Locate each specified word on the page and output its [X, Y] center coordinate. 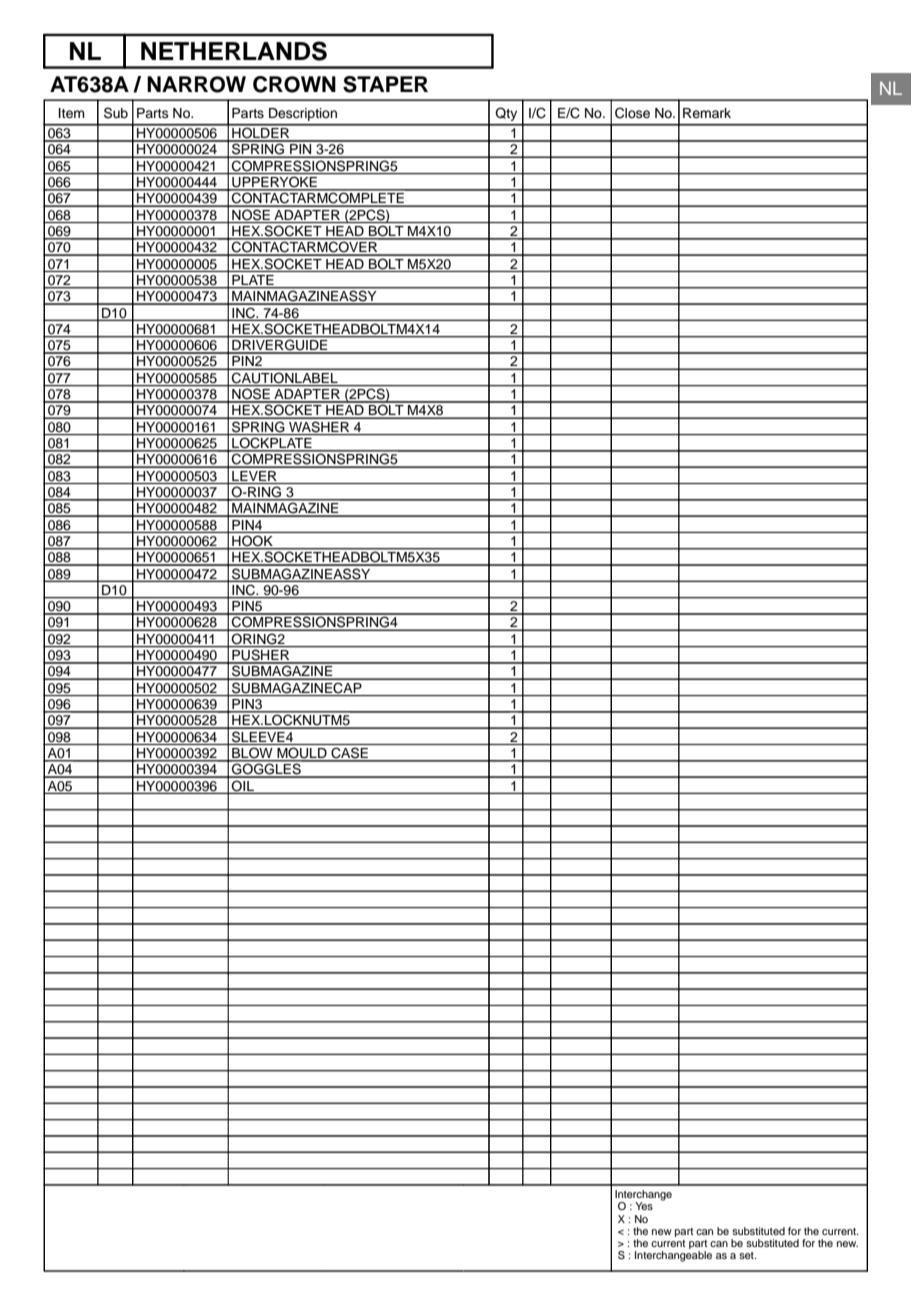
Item [72, 113]
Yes [644, 1206]
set [747, 1255]
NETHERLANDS [234, 51]
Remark [707, 113]
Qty [506, 114]
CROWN [294, 84]
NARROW [196, 84]
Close [632, 113]
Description [303, 114]
